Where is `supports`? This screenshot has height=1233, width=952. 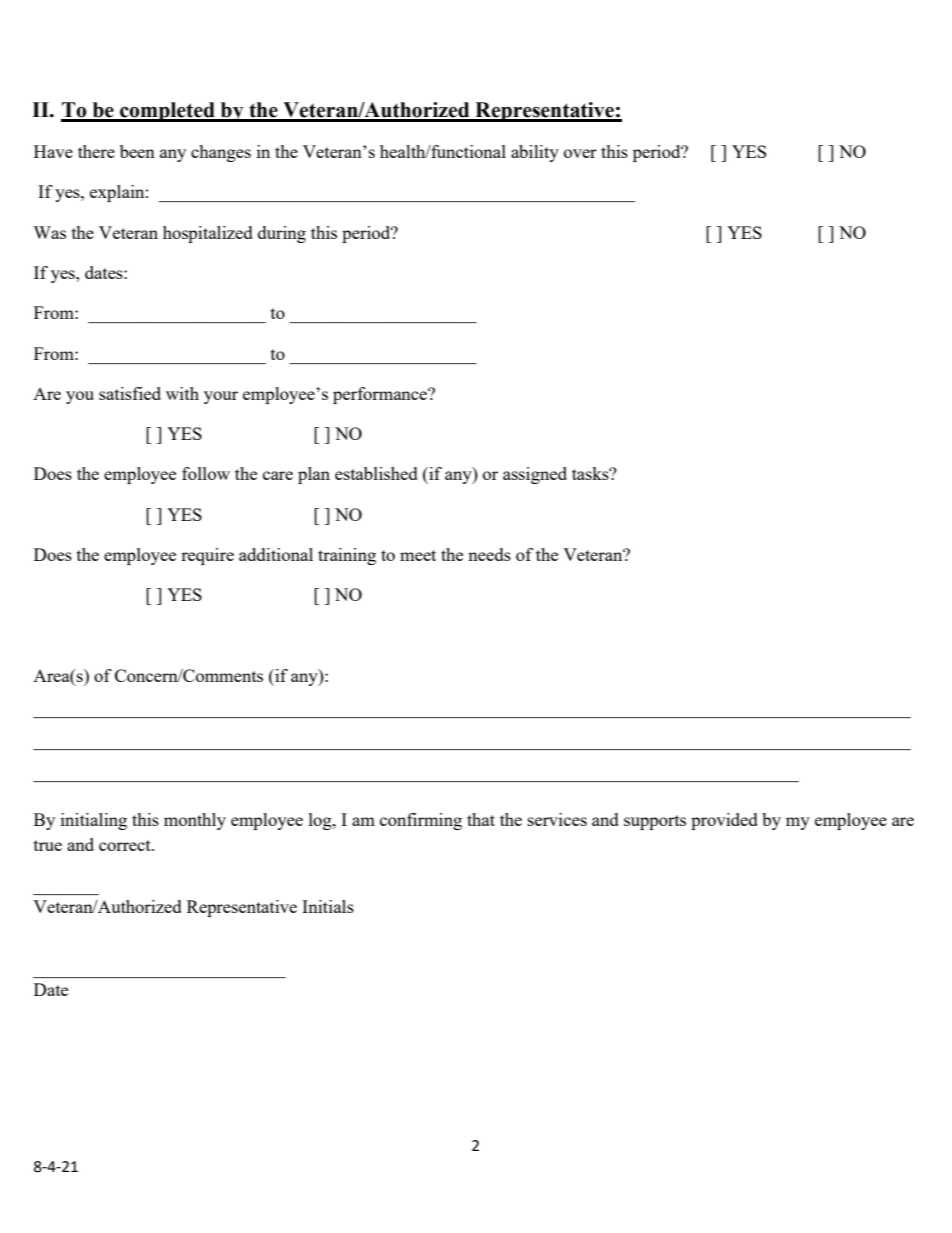
supports is located at coordinates (655, 822).
